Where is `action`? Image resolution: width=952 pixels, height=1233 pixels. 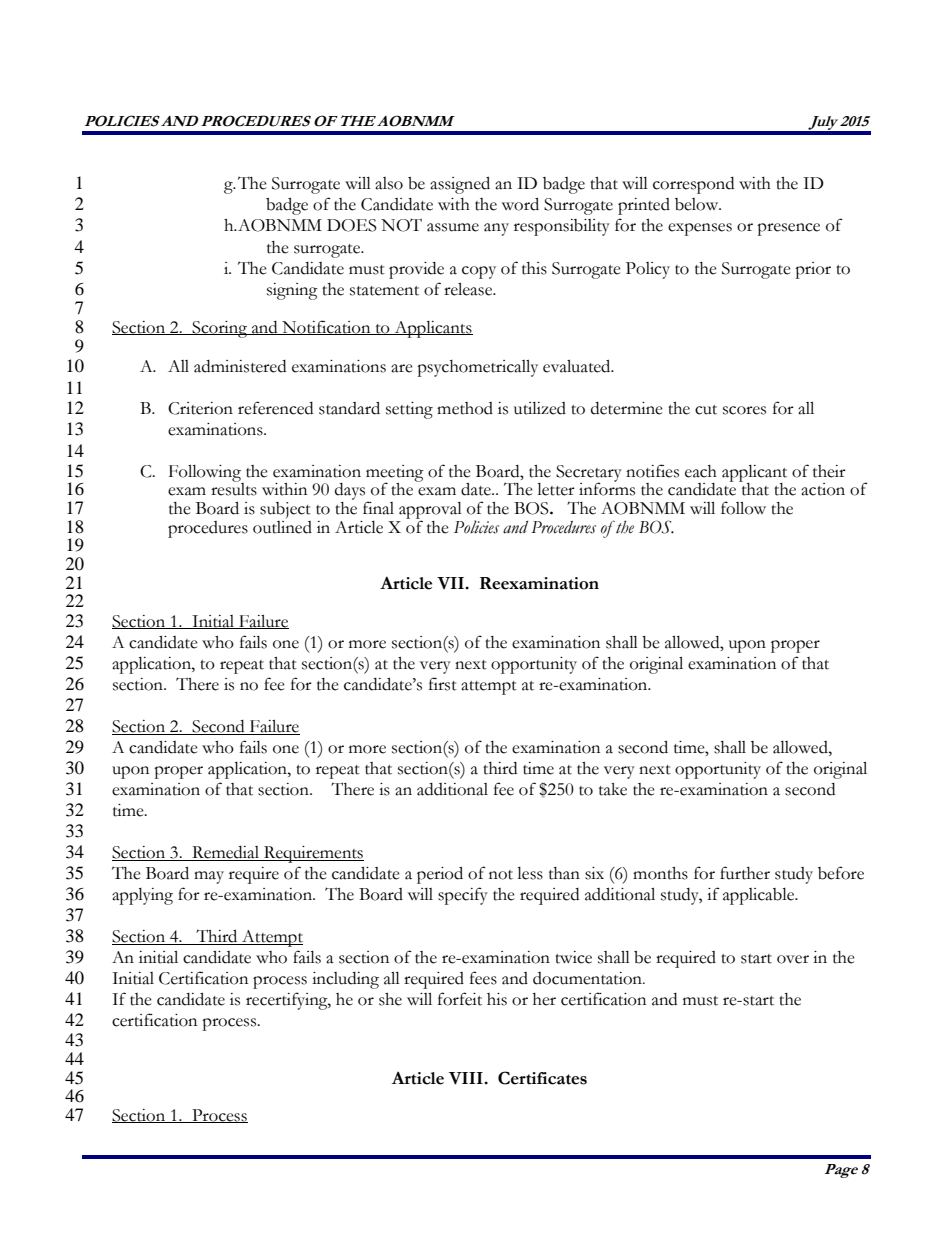 action is located at coordinates (823, 489).
